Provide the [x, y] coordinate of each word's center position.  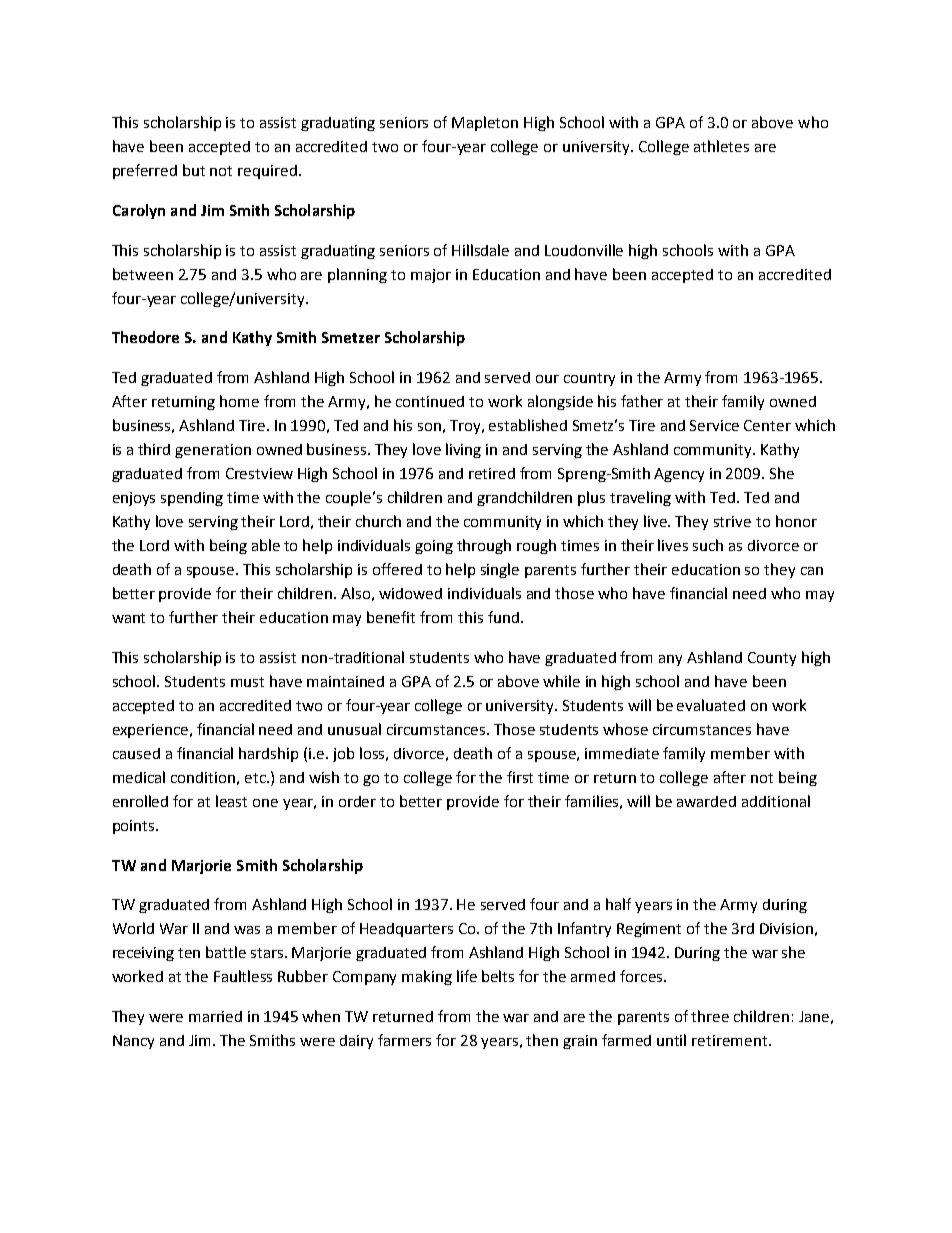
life [467, 976]
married [215, 1016]
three [710, 1016]
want [128, 618]
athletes [721, 146]
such [708, 545]
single [500, 570]
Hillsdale [480, 250]
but [194, 170]
